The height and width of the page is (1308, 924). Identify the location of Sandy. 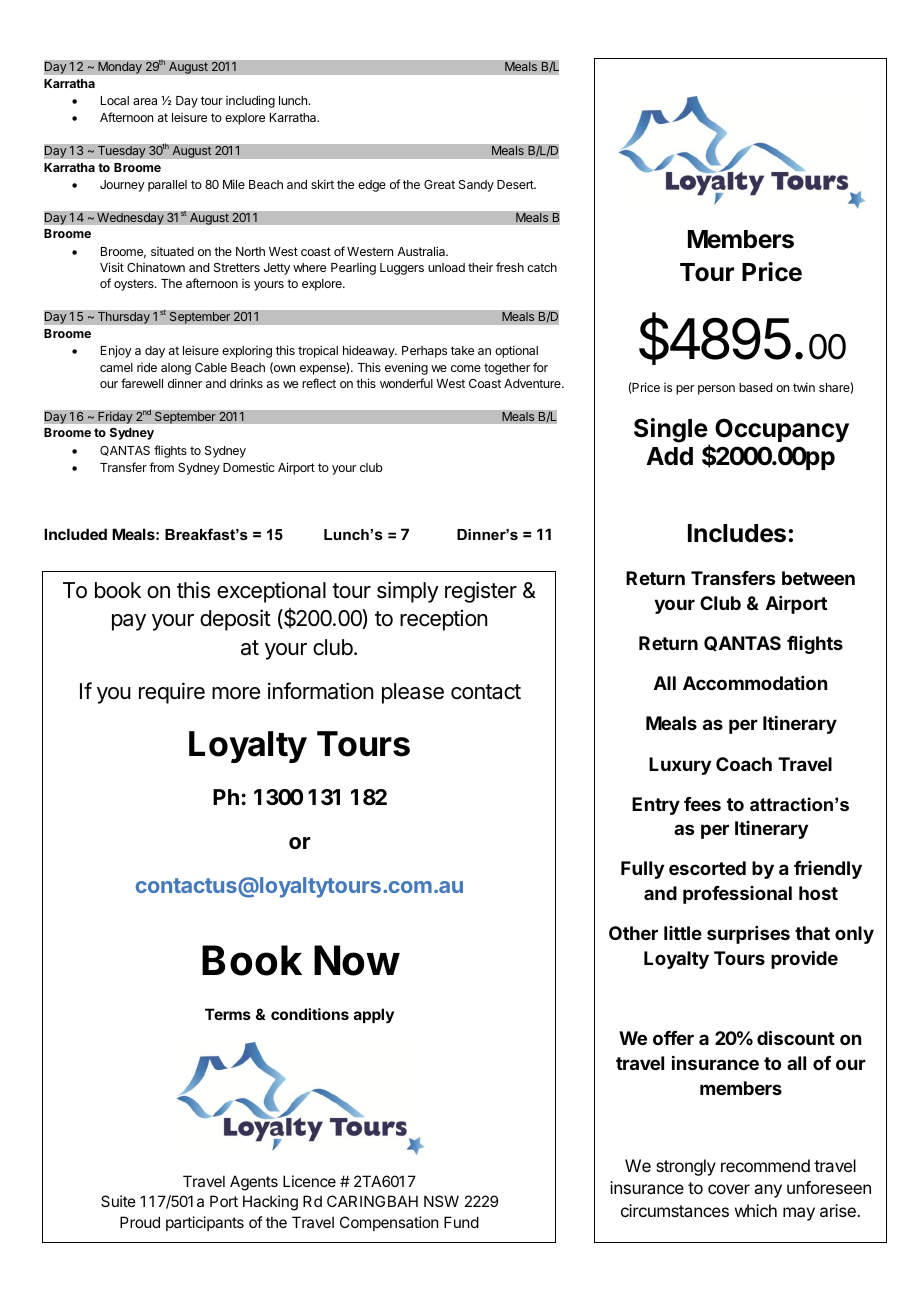
(476, 186).
